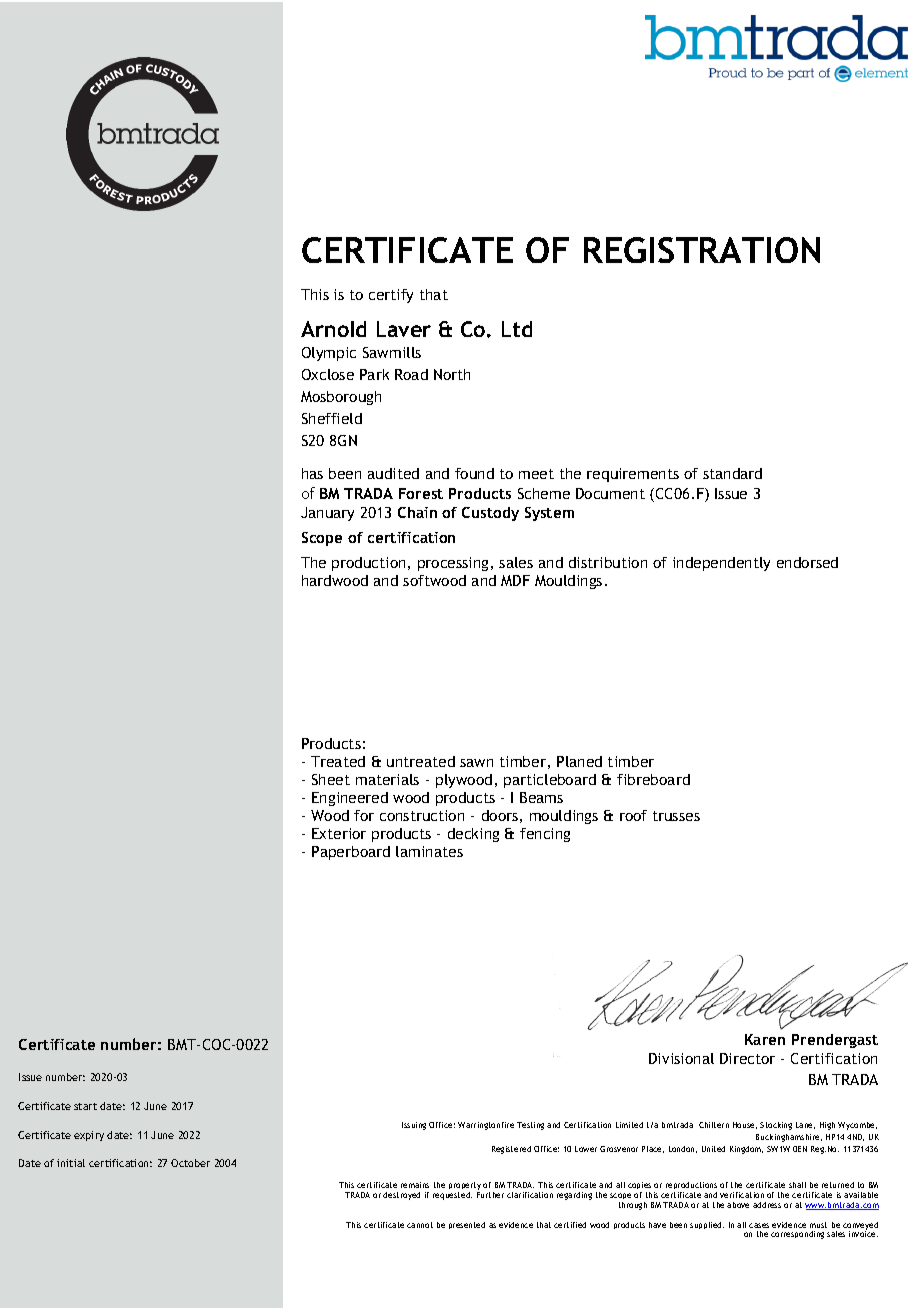 The width and height of the image is (924, 1308). I want to click on laminates, so click(429, 851).
